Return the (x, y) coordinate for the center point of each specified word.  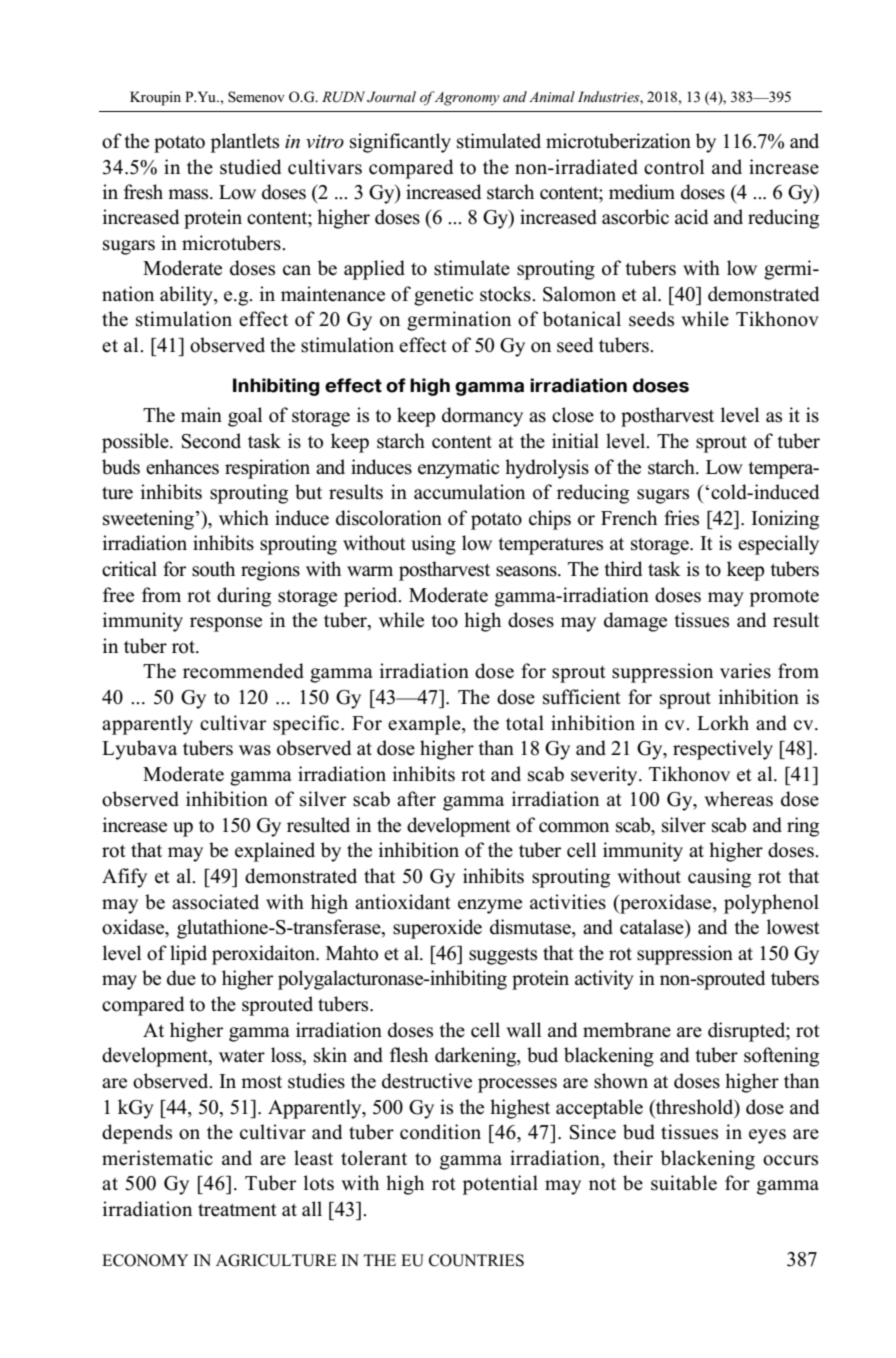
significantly (400, 143)
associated (215, 902)
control (674, 167)
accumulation (469, 492)
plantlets (245, 143)
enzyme (490, 906)
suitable (684, 1183)
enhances (182, 467)
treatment (237, 1210)
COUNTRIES (476, 1260)
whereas (738, 799)
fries (681, 518)
